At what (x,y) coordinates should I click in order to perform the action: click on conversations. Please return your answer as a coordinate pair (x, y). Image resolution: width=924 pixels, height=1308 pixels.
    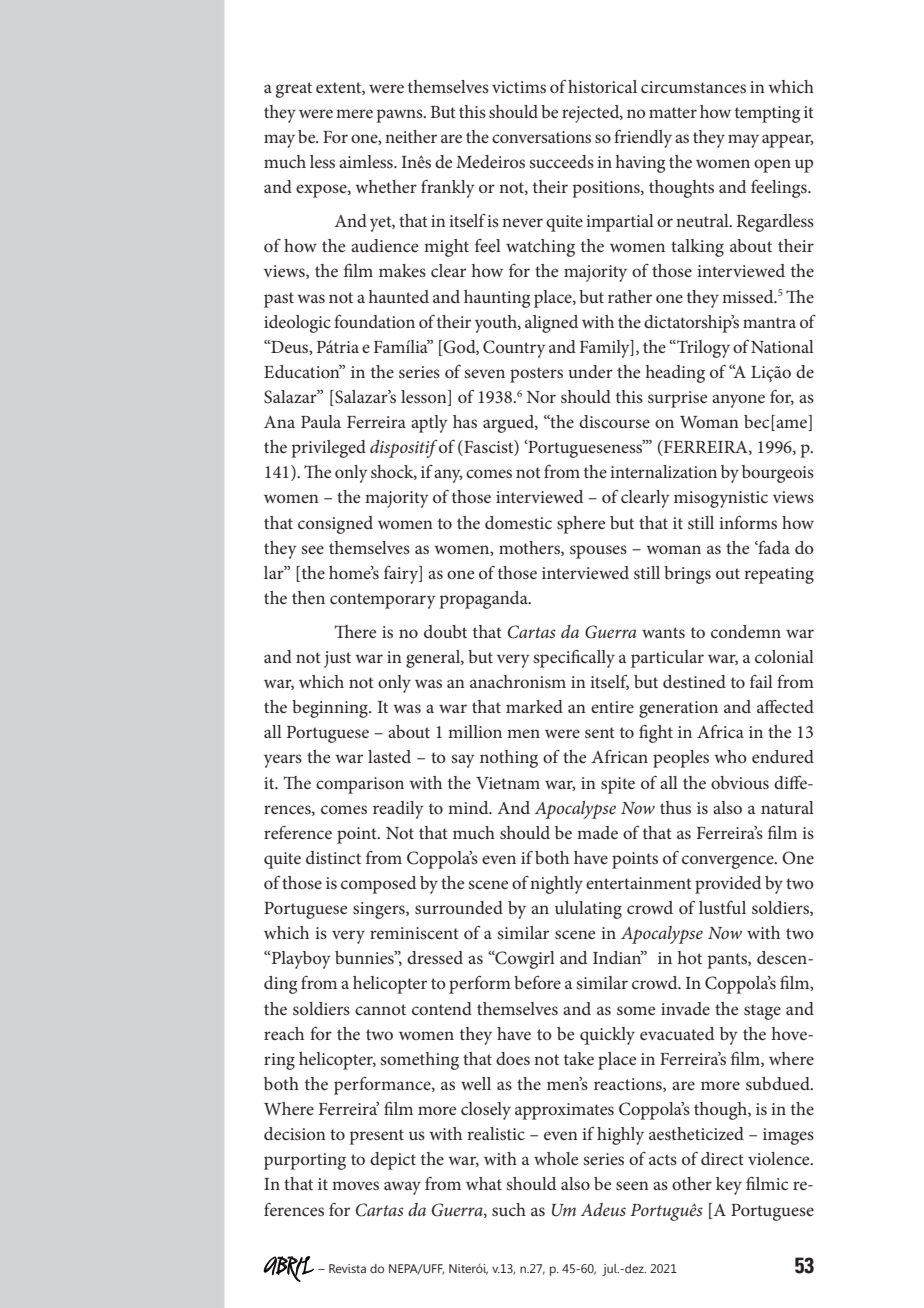
    Looking at the image, I should click on (541, 137).
